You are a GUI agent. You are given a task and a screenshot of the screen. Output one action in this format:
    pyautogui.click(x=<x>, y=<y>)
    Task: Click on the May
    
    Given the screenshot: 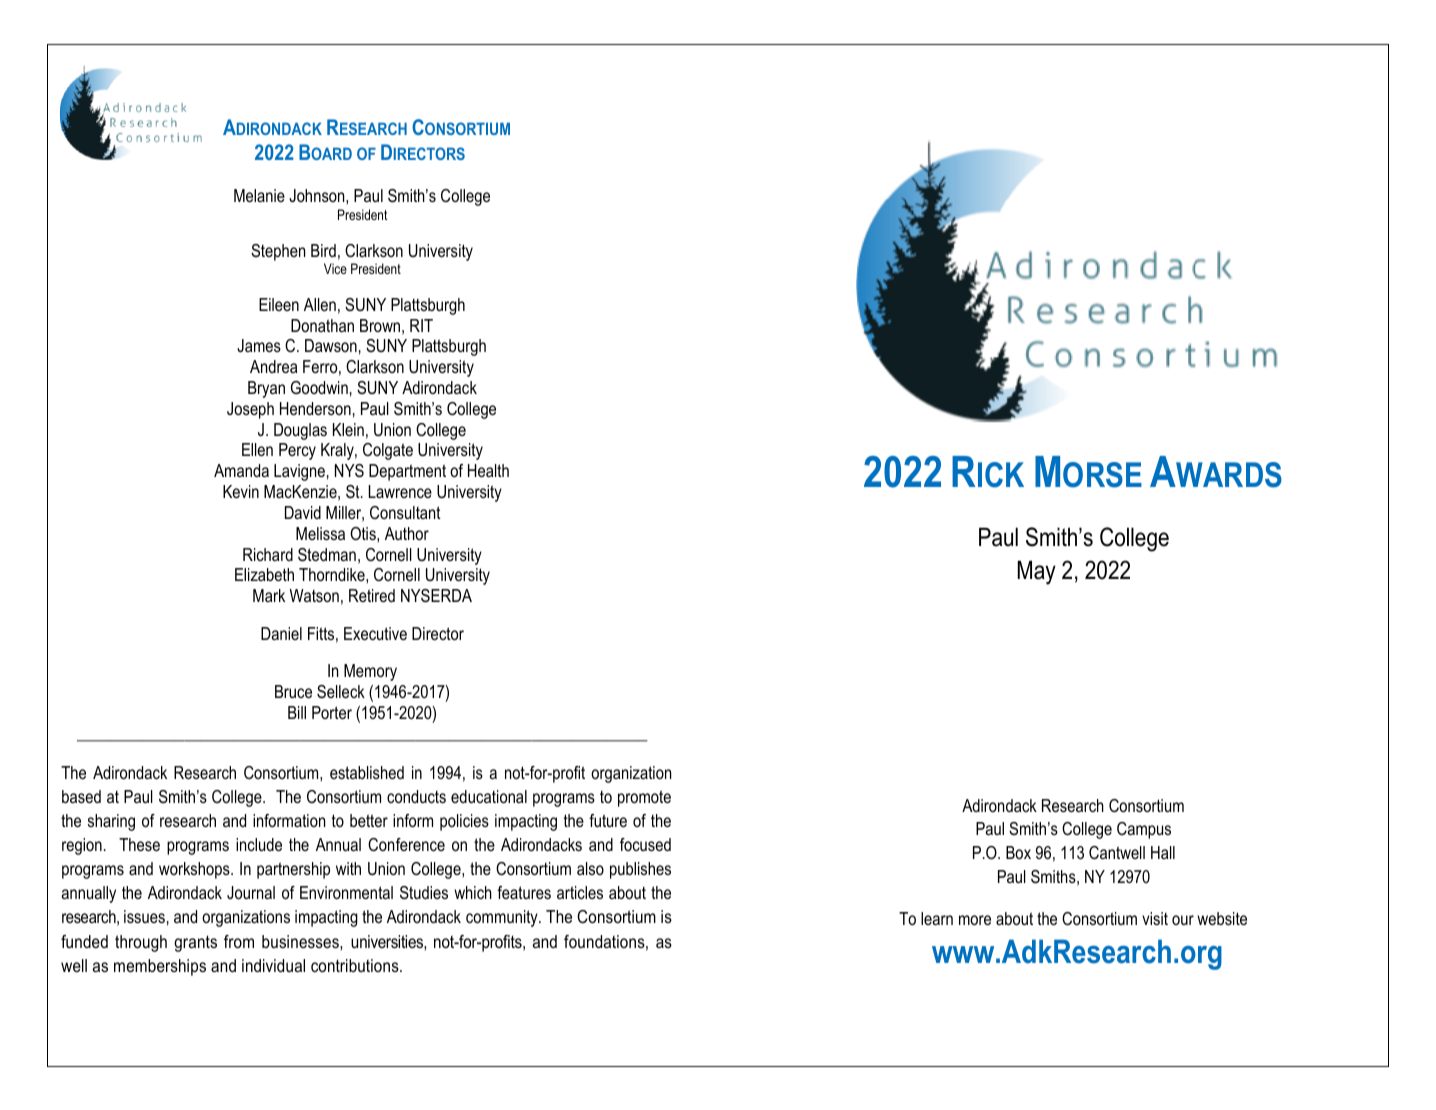 What is the action you would take?
    pyautogui.click(x=1037, y=572)
